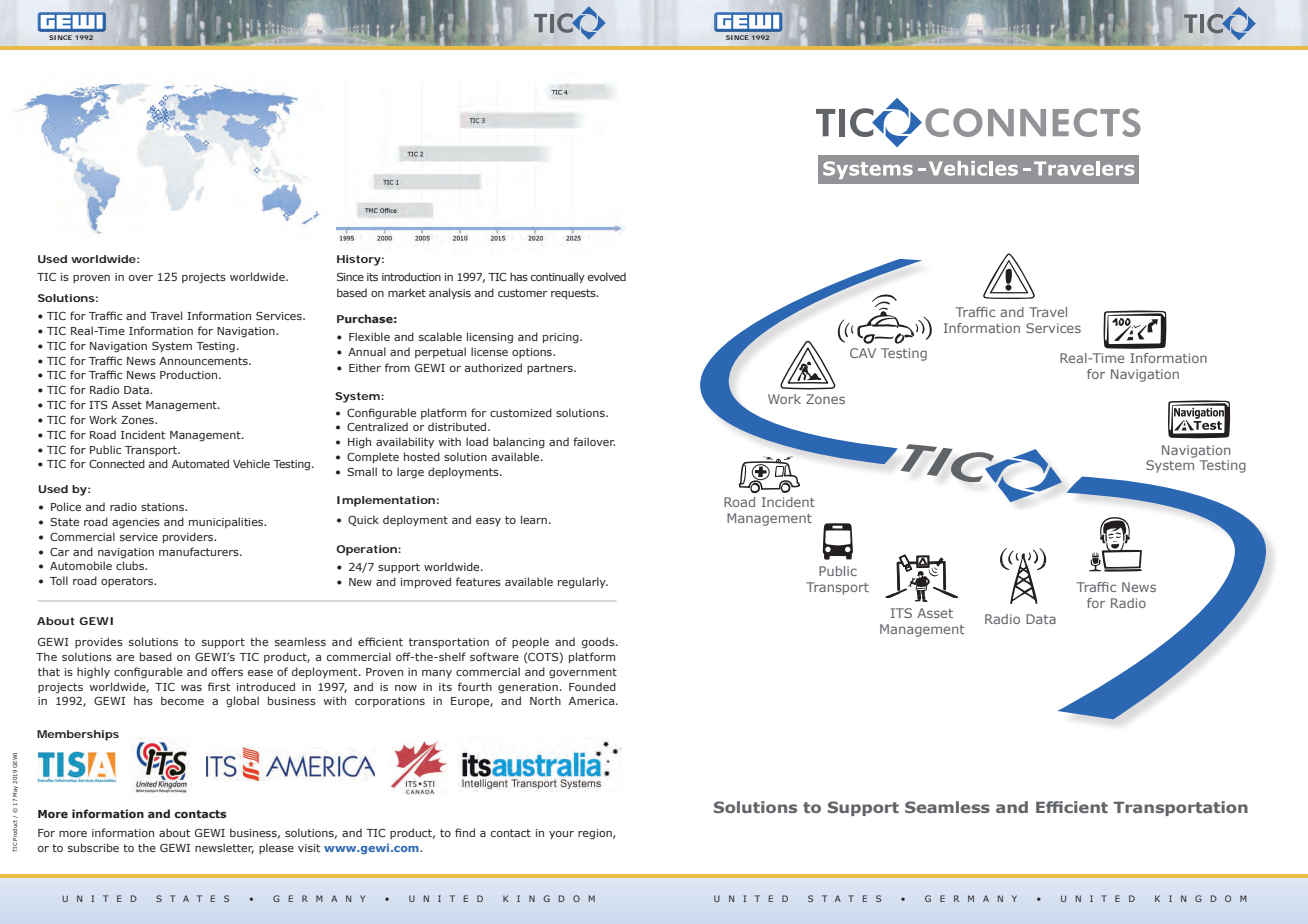  I want to click on subscribe, so click(93, 847).
